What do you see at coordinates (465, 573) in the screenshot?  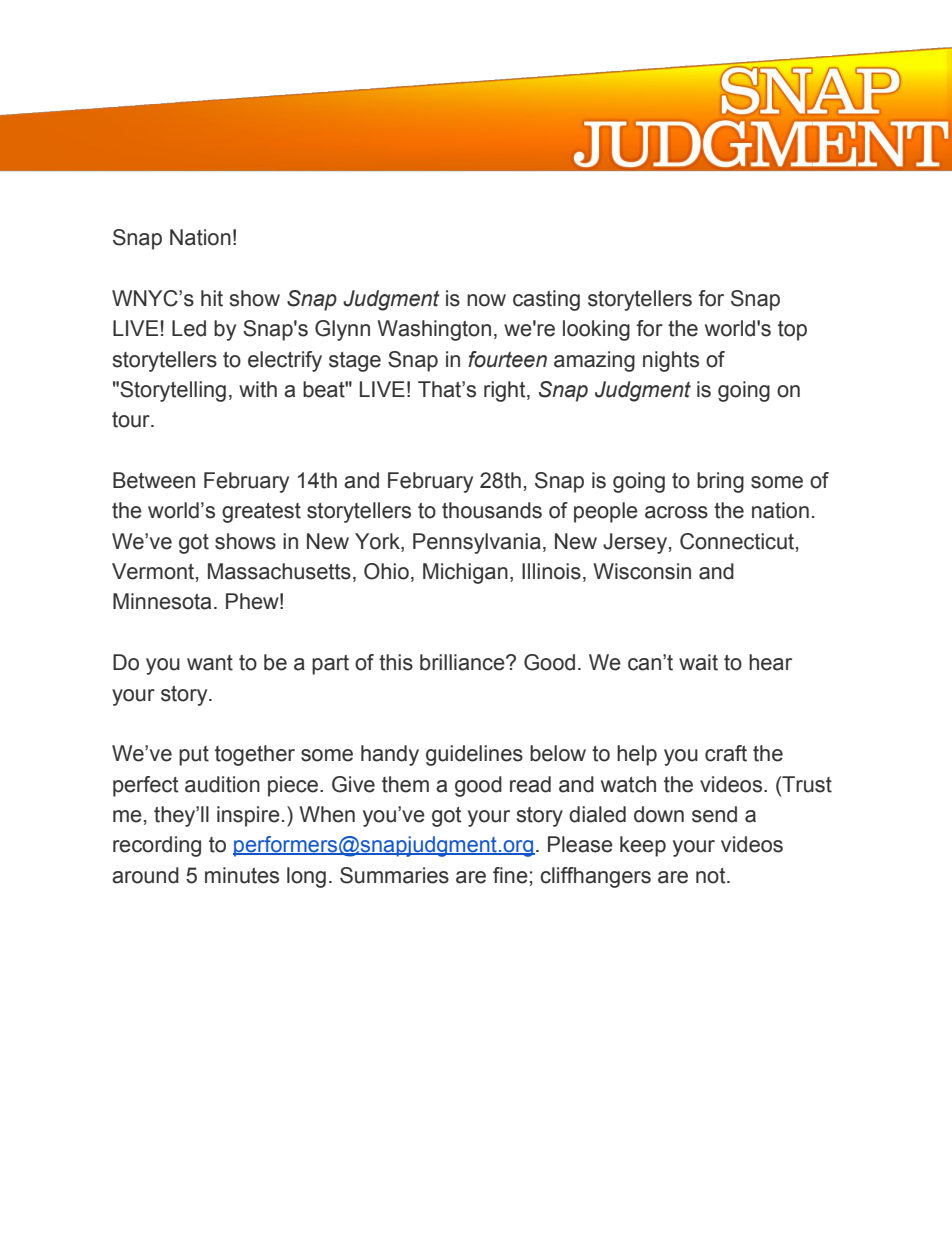 I see `Michigan` at bounding box center [465, 573].
